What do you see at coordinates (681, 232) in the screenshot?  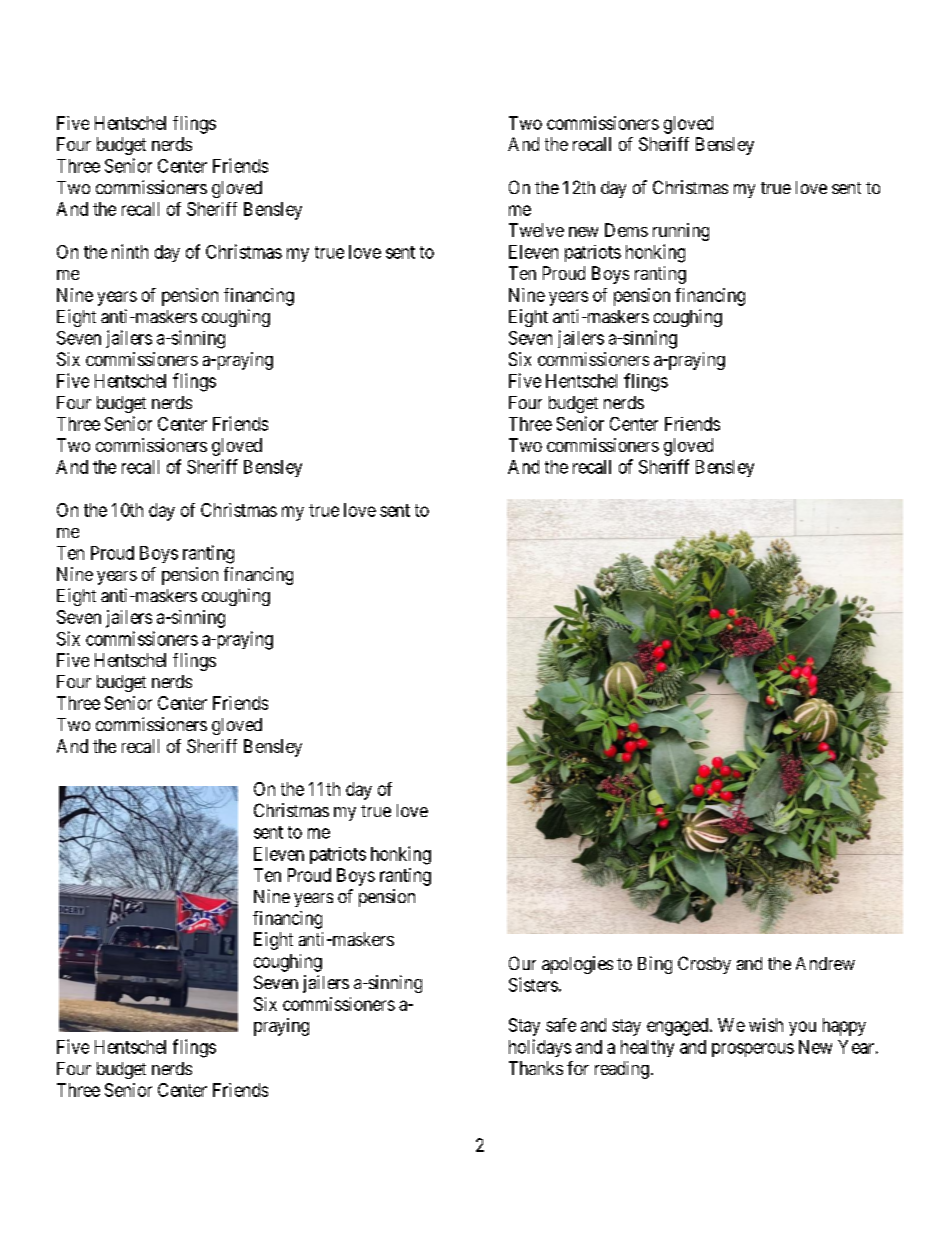 I see `running` at bounding box center [681, 232].
